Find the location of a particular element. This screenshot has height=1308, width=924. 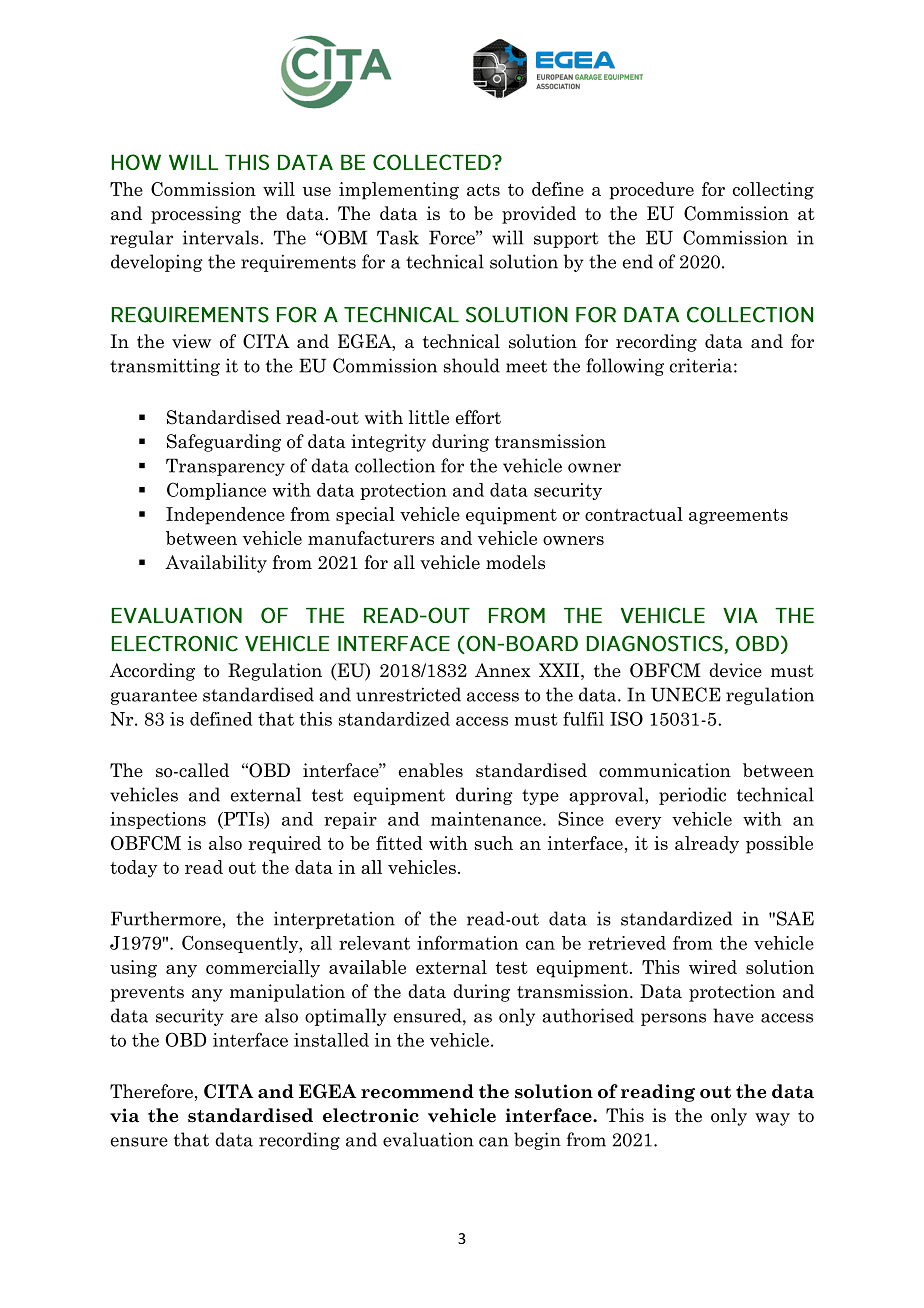

device is located at coordinates (735, 670).
